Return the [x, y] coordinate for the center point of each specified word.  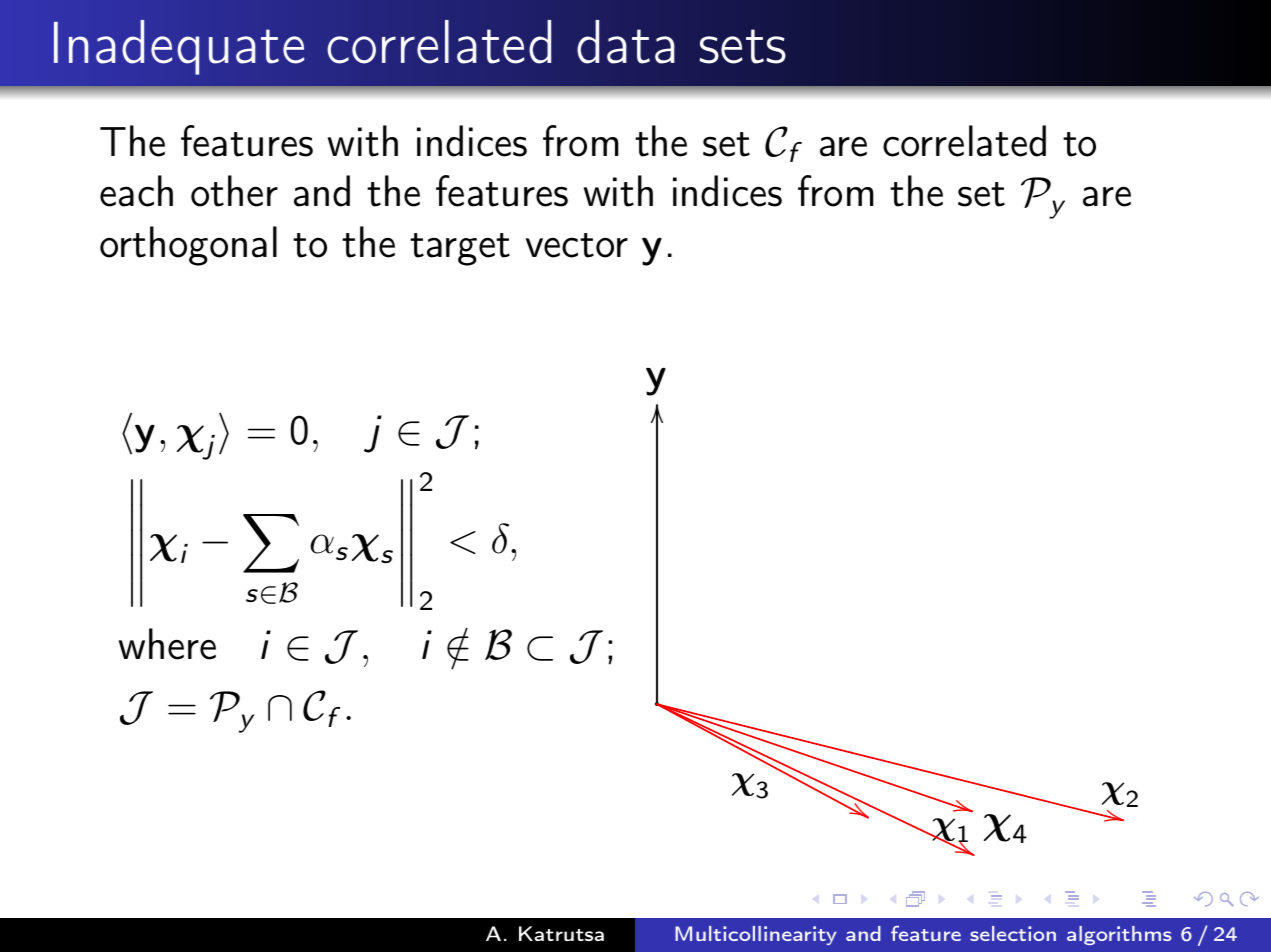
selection [1013, 933]
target [460, 249]
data [626, 42]
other [234, 191]
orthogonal [188, 246]
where [167, 644]
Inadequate [179, 47]
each [136, 191]
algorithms [1119, 935]
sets [742, 46]
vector [577, 245]
